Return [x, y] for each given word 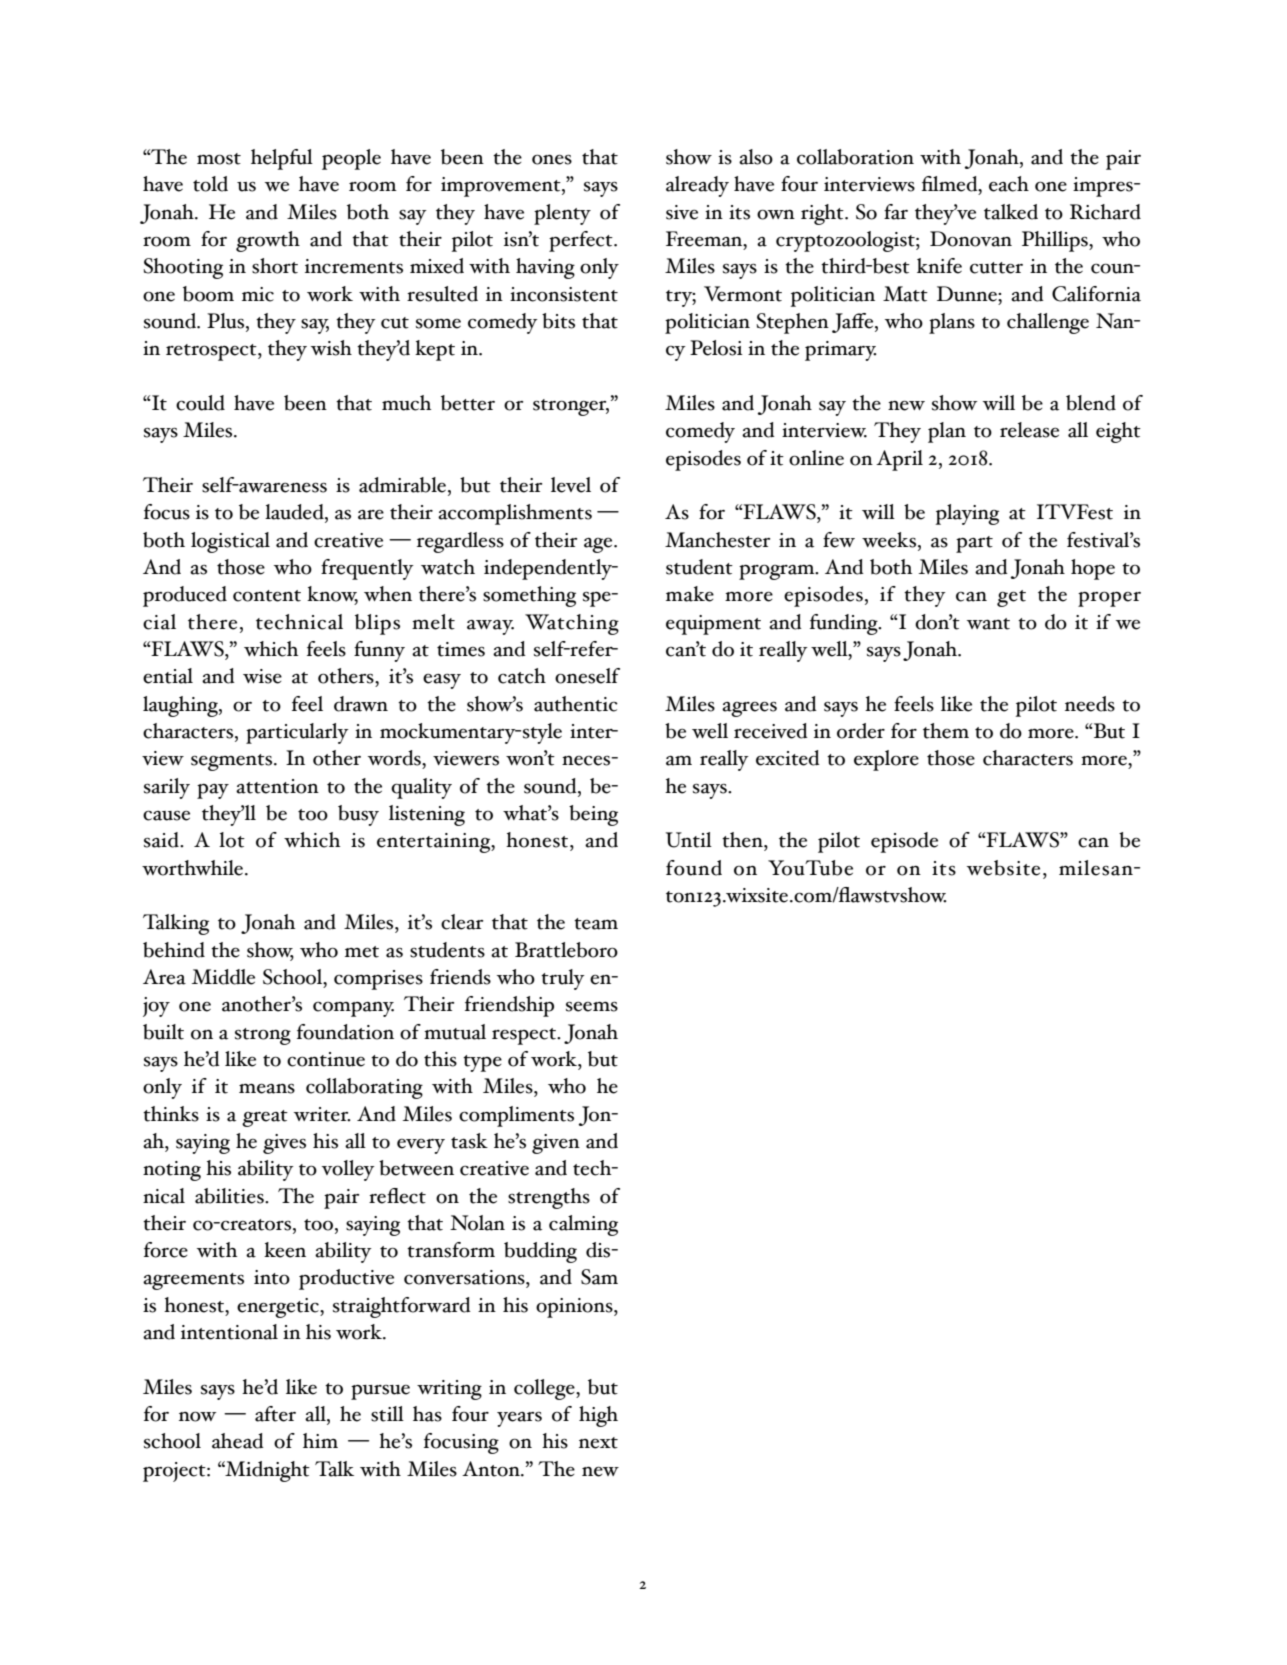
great [265, 1118]
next [598, 1443]
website [1003, 868]
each [1009, 184]
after [275, 1414]
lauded [295, 513]
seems [592, 1007]
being [593, 815]
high [598, 1416]
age [599, 545]
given [556, 1144]
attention [277, 786]
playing [967, 514]
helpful [282, 159]
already [697, 186]
